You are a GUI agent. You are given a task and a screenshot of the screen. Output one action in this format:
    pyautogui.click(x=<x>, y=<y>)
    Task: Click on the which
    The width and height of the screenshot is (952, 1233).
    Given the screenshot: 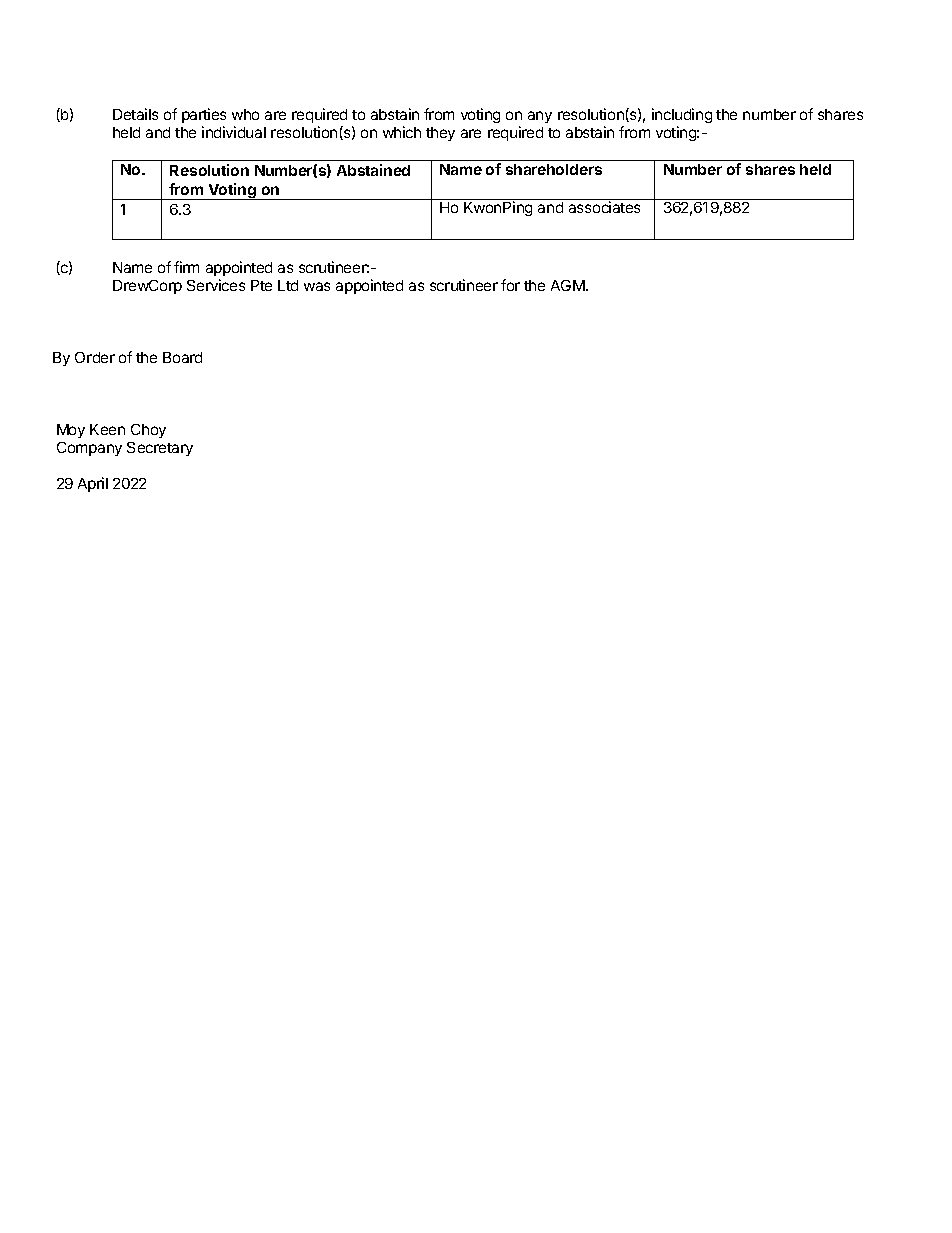 What is the action you would take?
    pyautogui.click(x=402, y=132)
